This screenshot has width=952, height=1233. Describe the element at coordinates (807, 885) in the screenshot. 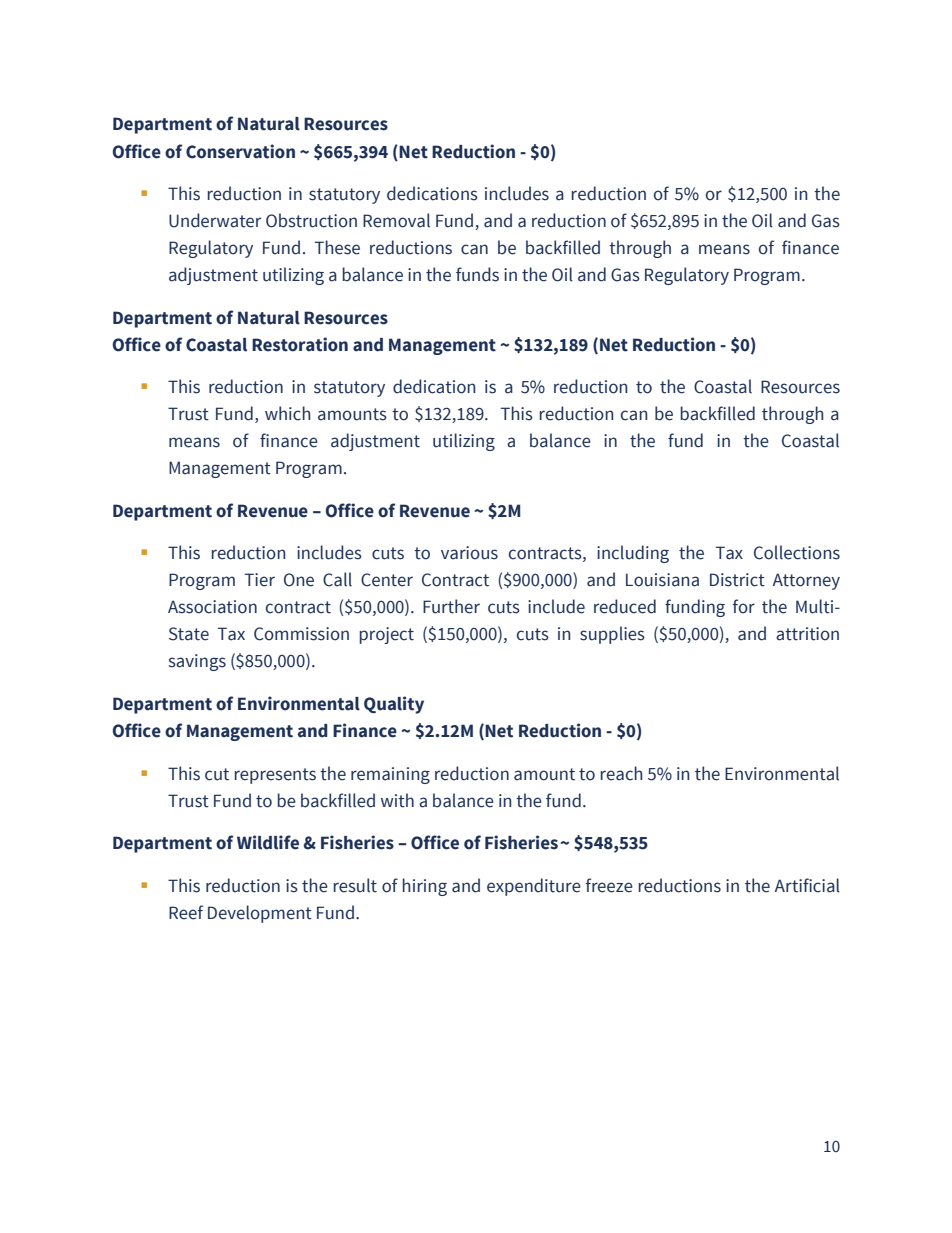

I see `Artificial` at that location.
